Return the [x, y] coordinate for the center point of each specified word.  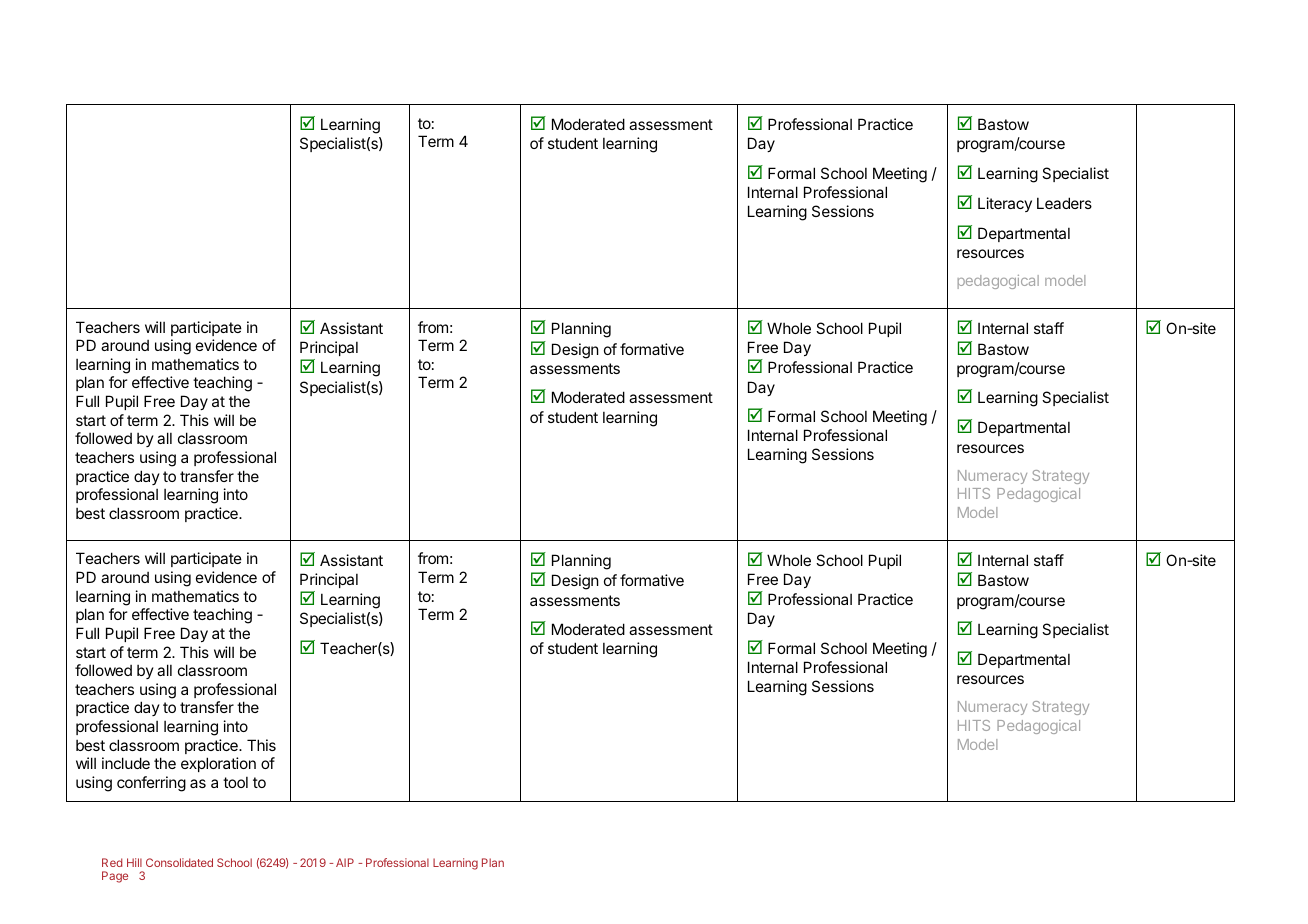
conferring [151, 784]
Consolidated [179, 862]
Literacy [1005, 204]
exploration [218, 764]
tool [235, 782]
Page [115, 877]
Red [112, 862]
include [126, 763]
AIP [345, 862]
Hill [134, 862]
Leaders [1064, 203]
